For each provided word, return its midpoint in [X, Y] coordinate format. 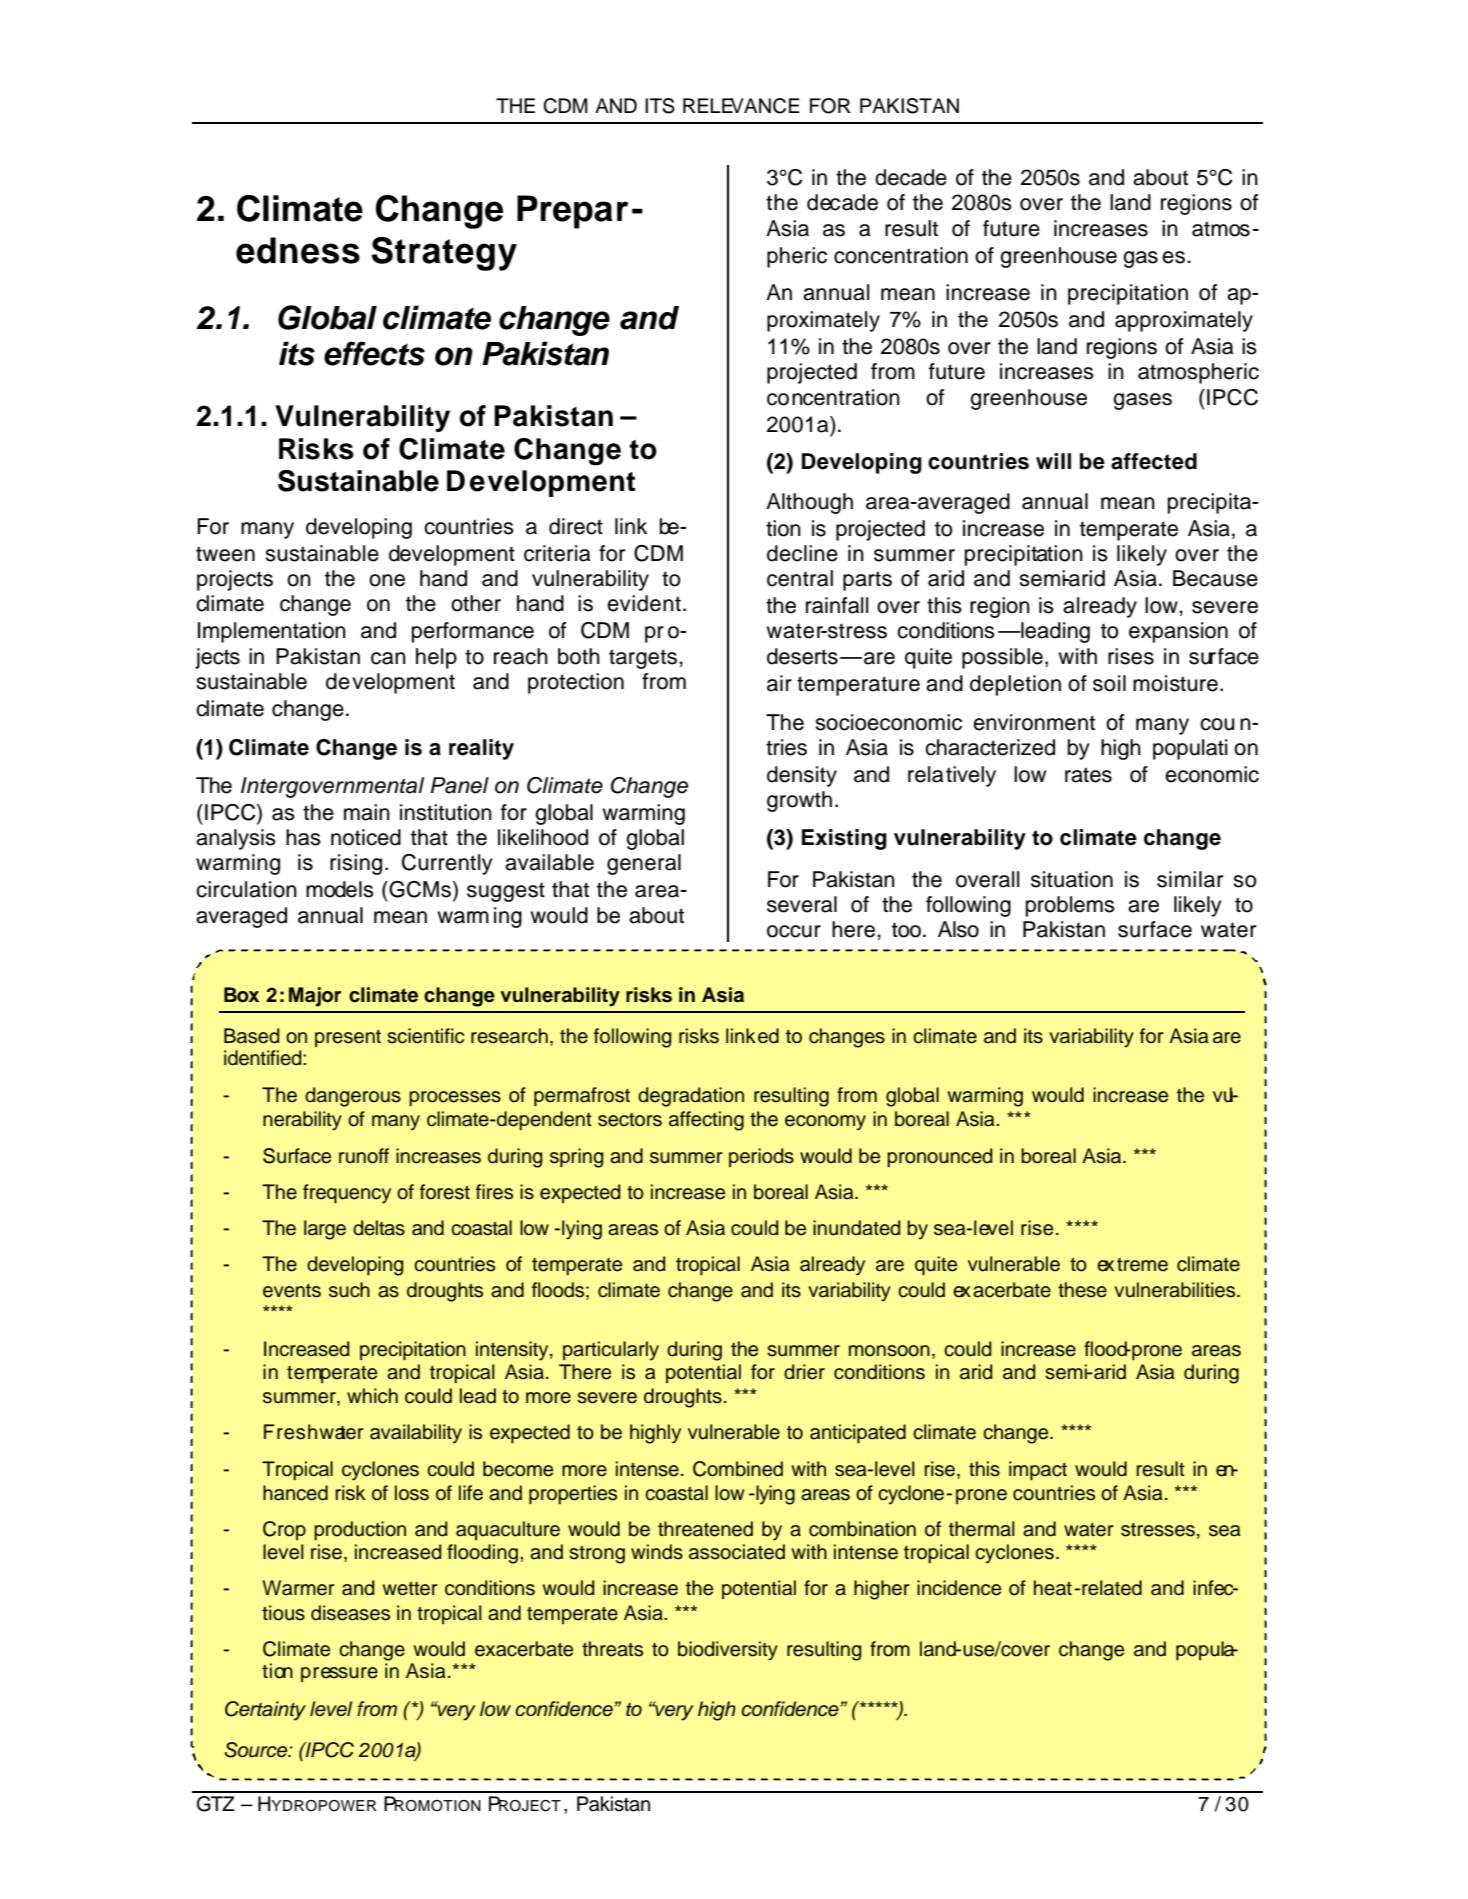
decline [802, 553]
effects [374, 353]
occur [794, 931]
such [349, 1290]
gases [1142, 401]
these [1082, 1290]
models [340, 889]
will [1053, 461]
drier [804, 1372]
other [476, 603]
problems [1070, 906]
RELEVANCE [741, 106]
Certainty [265, 1711]
